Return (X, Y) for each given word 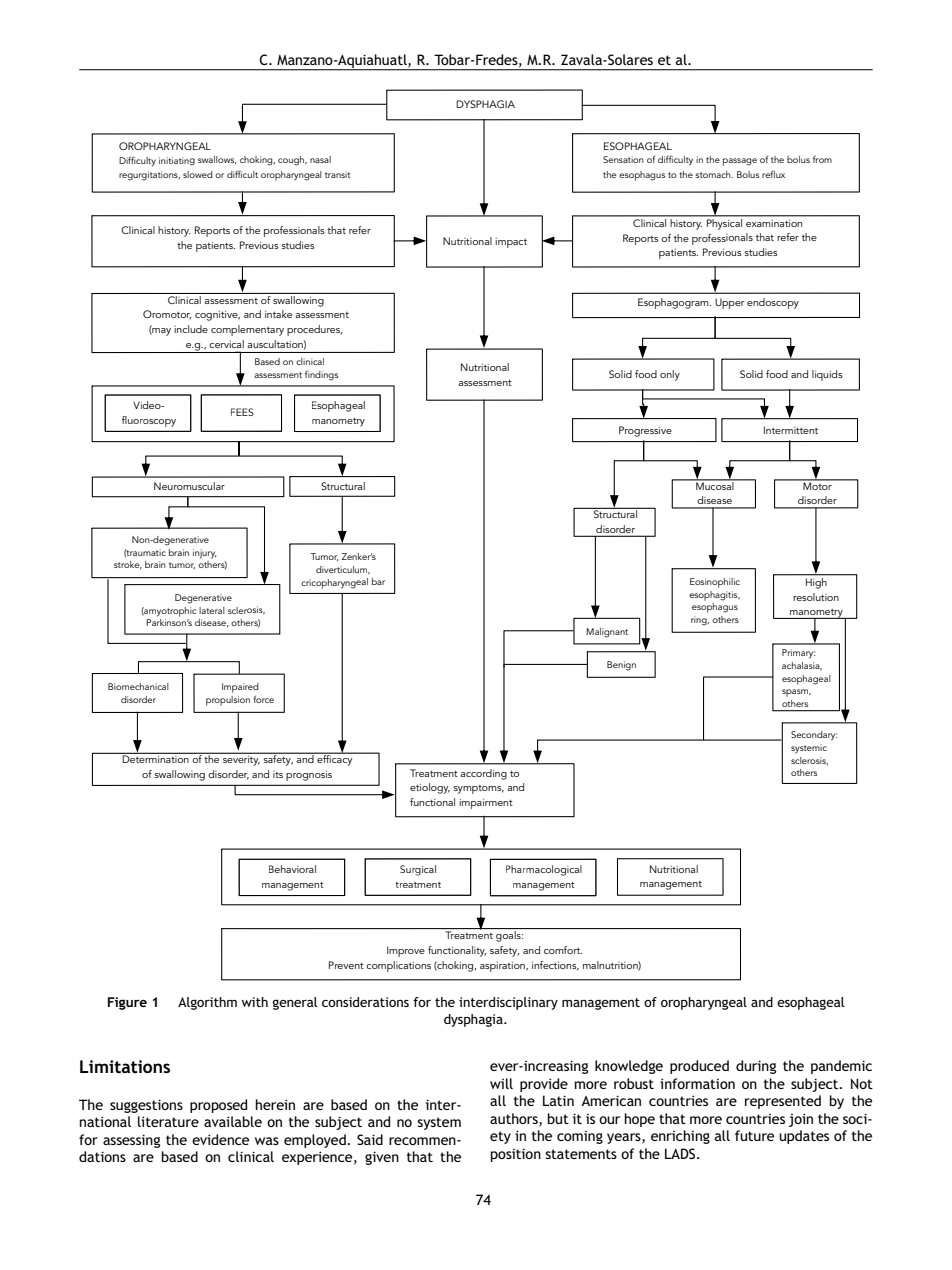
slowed (198, 174)
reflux (773, 174)
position (516, 1155)
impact (511, 243)
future (754, 1135)
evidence (220, 1139)
